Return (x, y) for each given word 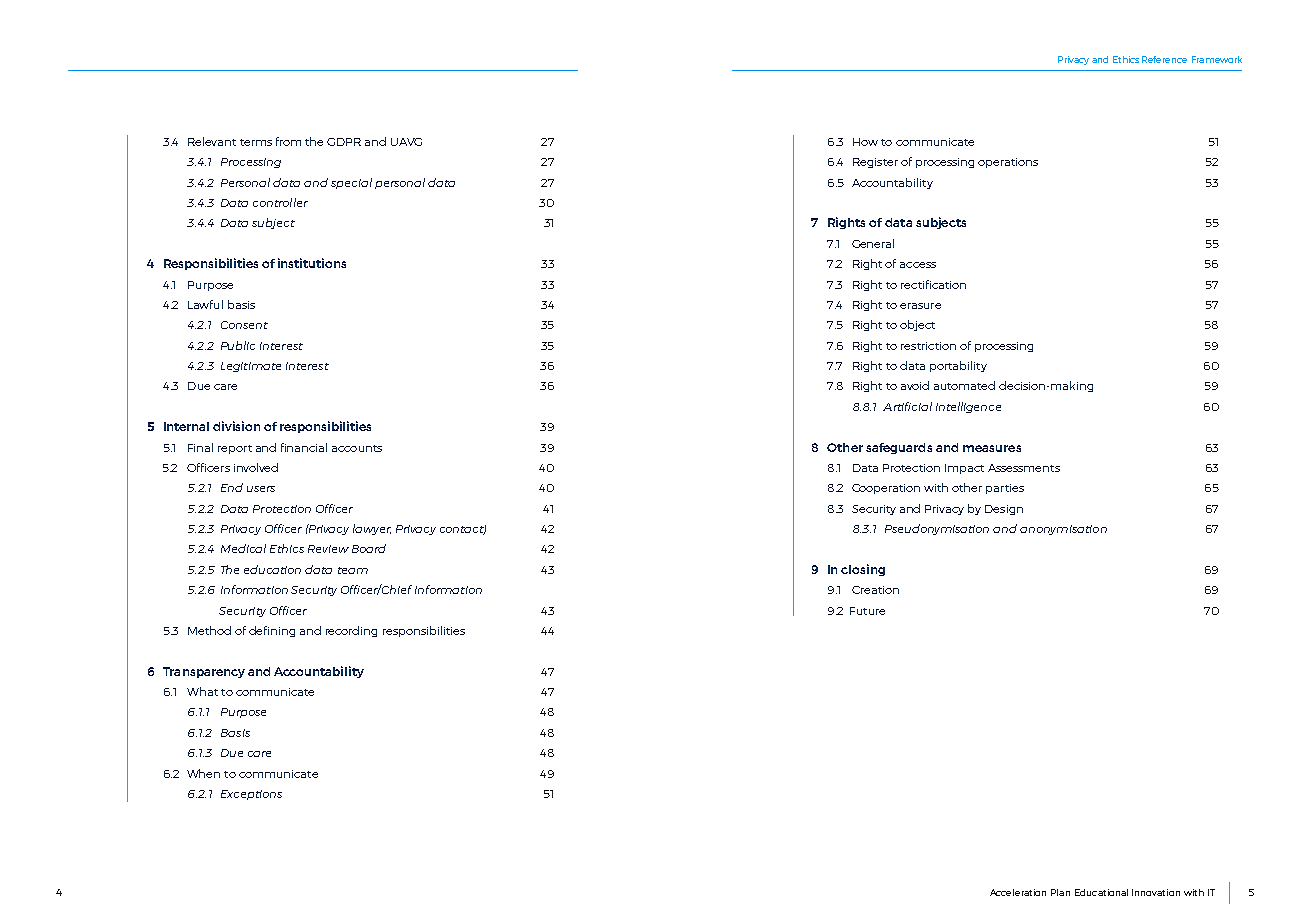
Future (867, 611)
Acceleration (1018, 892)
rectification (933, 284)
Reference (1164, 59)
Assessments (1024, 468)
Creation (875, 590)
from (288, 141)
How (865, 142)
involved (256, 467)
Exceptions (251, 795)
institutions (312, 263)
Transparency (204, 672)
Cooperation (886, 489)
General (873, 243)
